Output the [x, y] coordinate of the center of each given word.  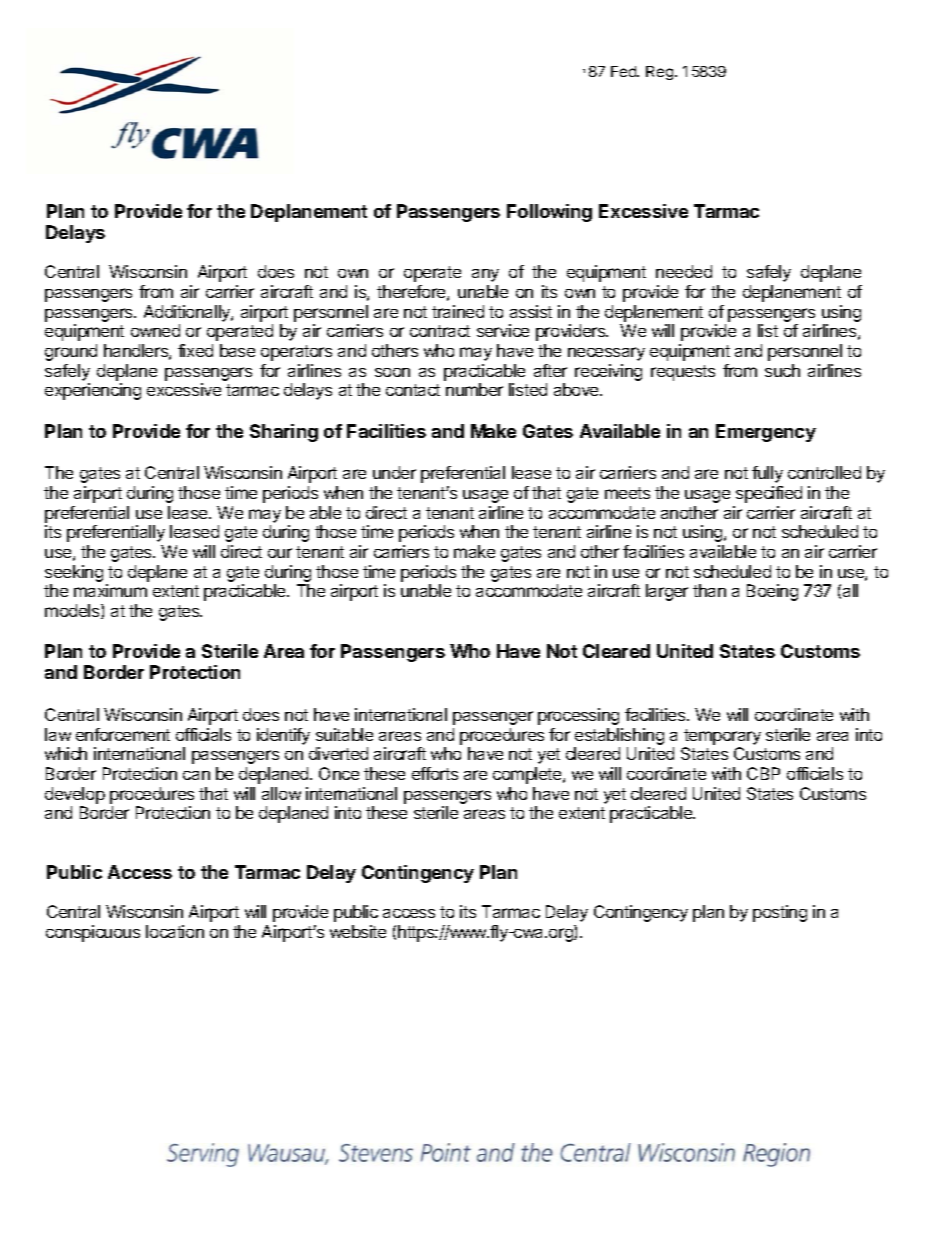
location [175, 931]
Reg [659, 73]
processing [578, 716]
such [782, 370]
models [73, 611]
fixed [195, 350]
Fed [624, 71]
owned [155, 330]
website [358, 931]
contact [413, 390]
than [709, 590]
